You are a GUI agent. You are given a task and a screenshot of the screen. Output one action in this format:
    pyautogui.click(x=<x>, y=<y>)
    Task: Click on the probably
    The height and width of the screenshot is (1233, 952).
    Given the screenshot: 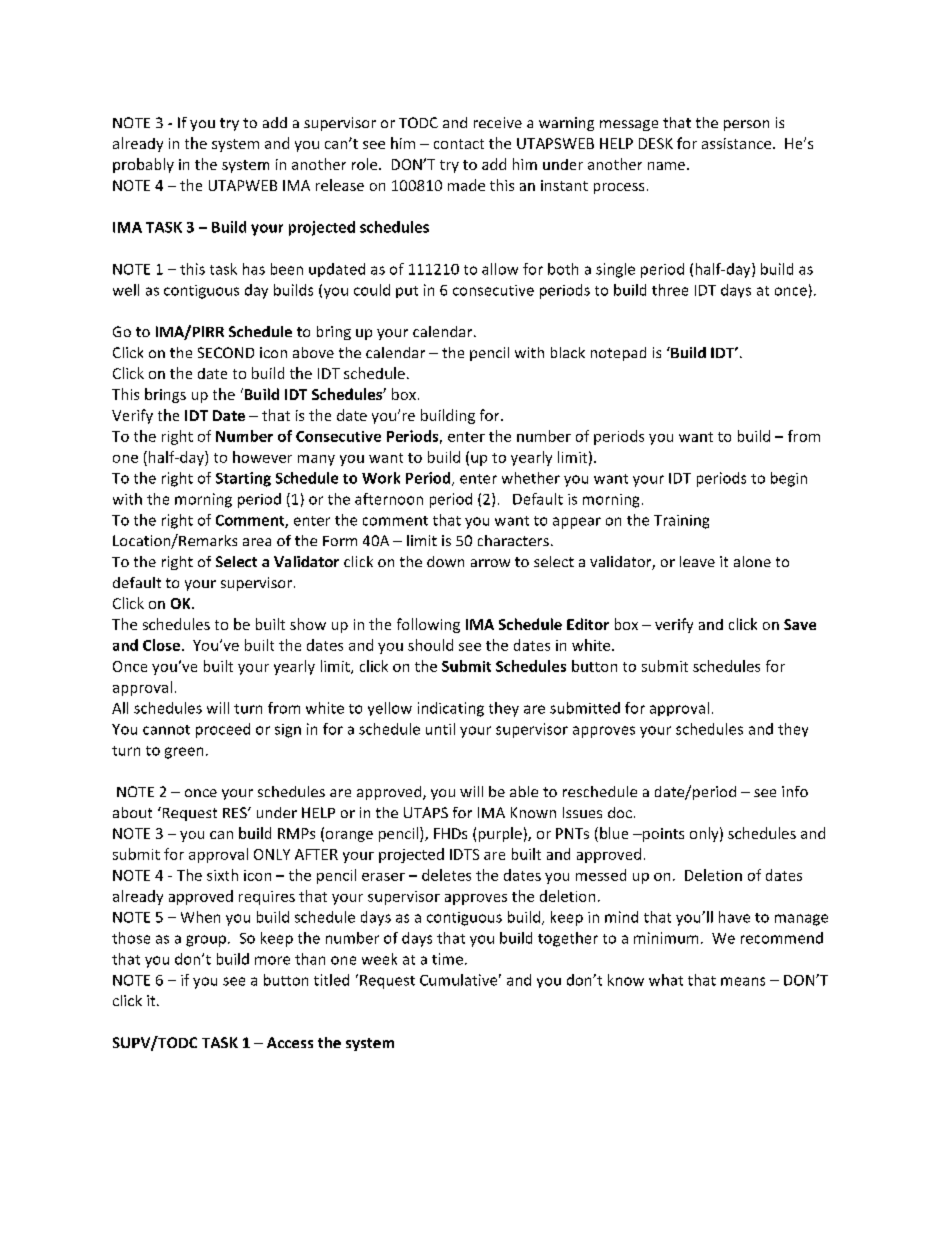 What is the action you would take?
    pyautogui.click(x=143, y=165)
